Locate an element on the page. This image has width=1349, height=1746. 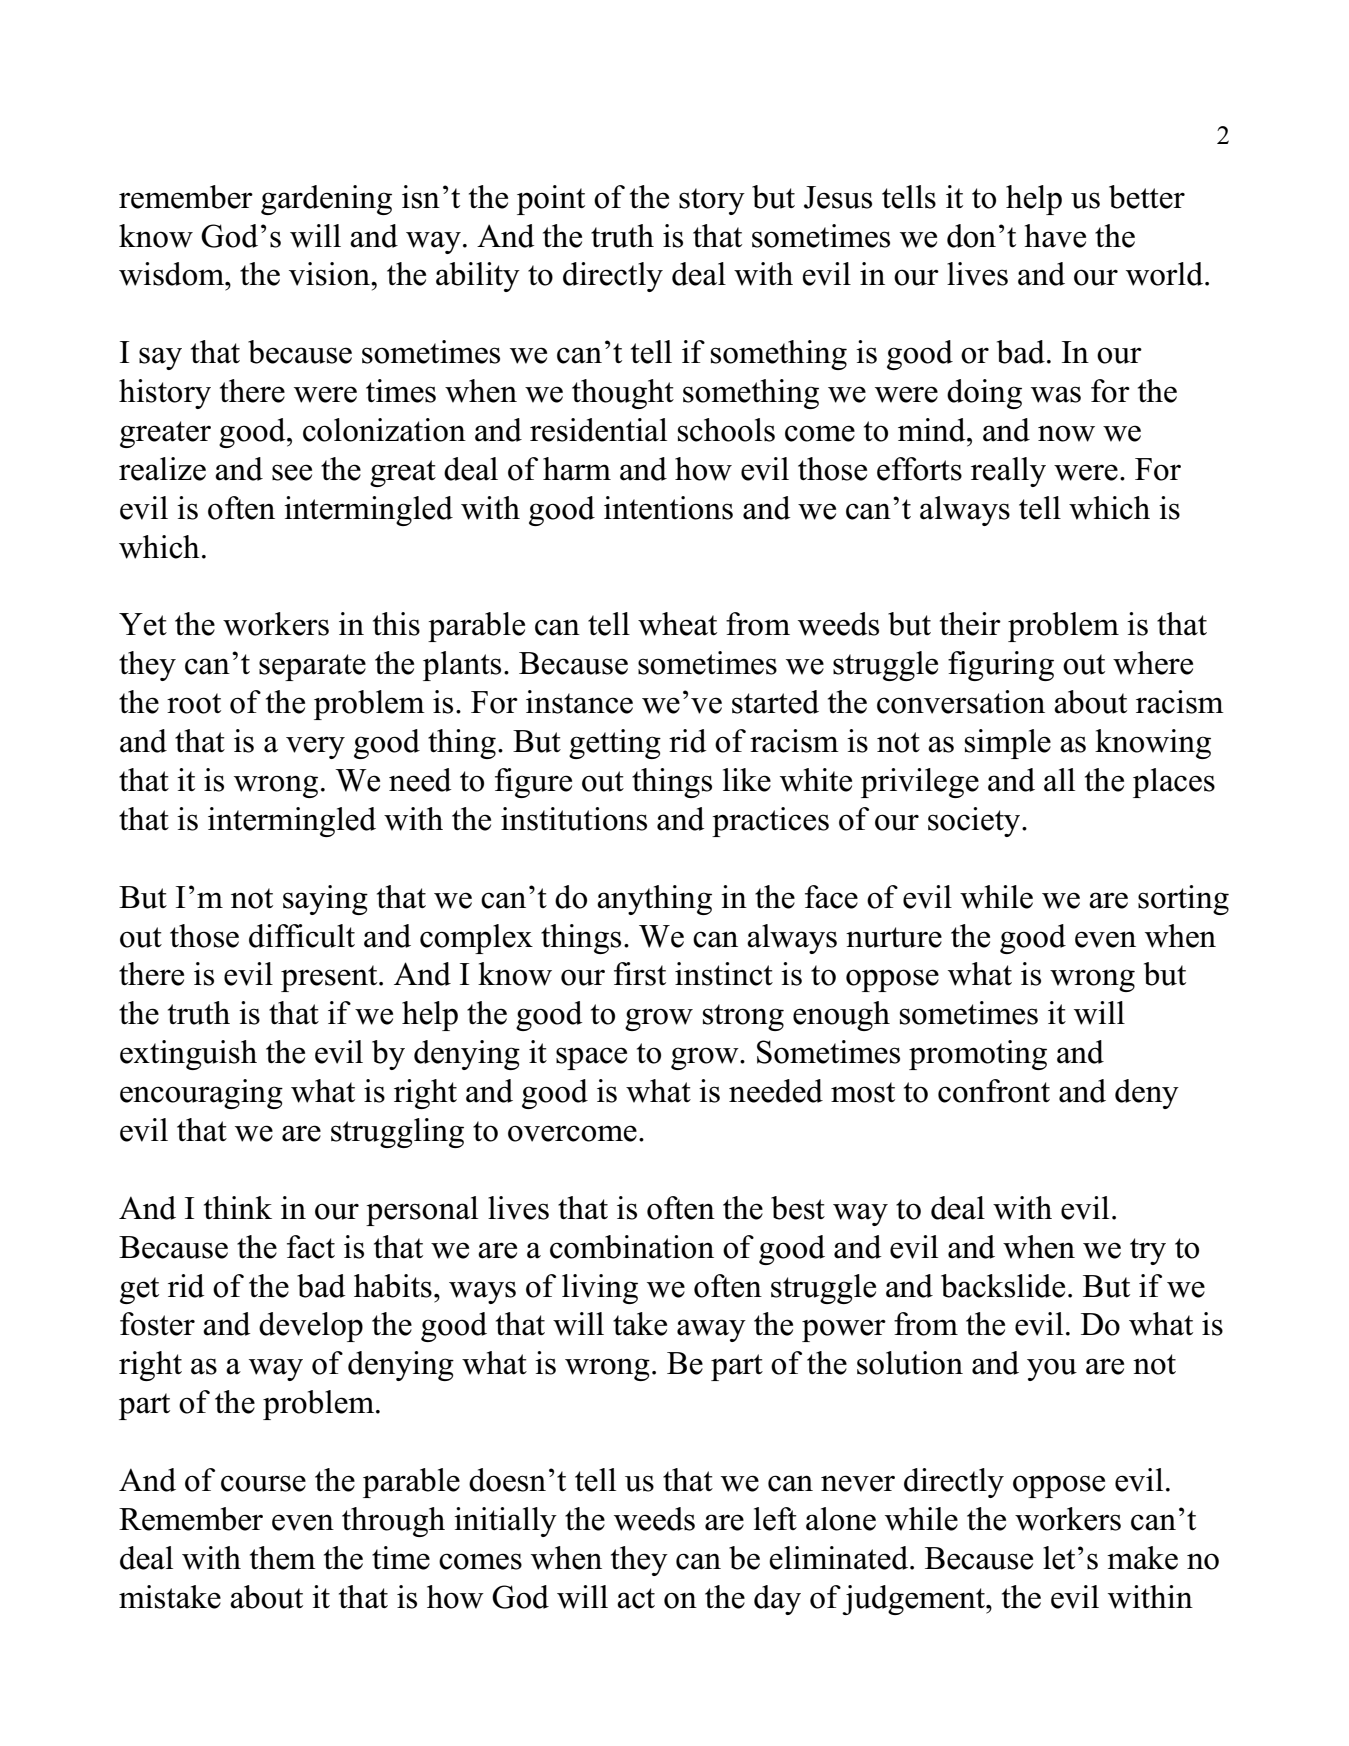
point is located at coordinates (551, 200).
